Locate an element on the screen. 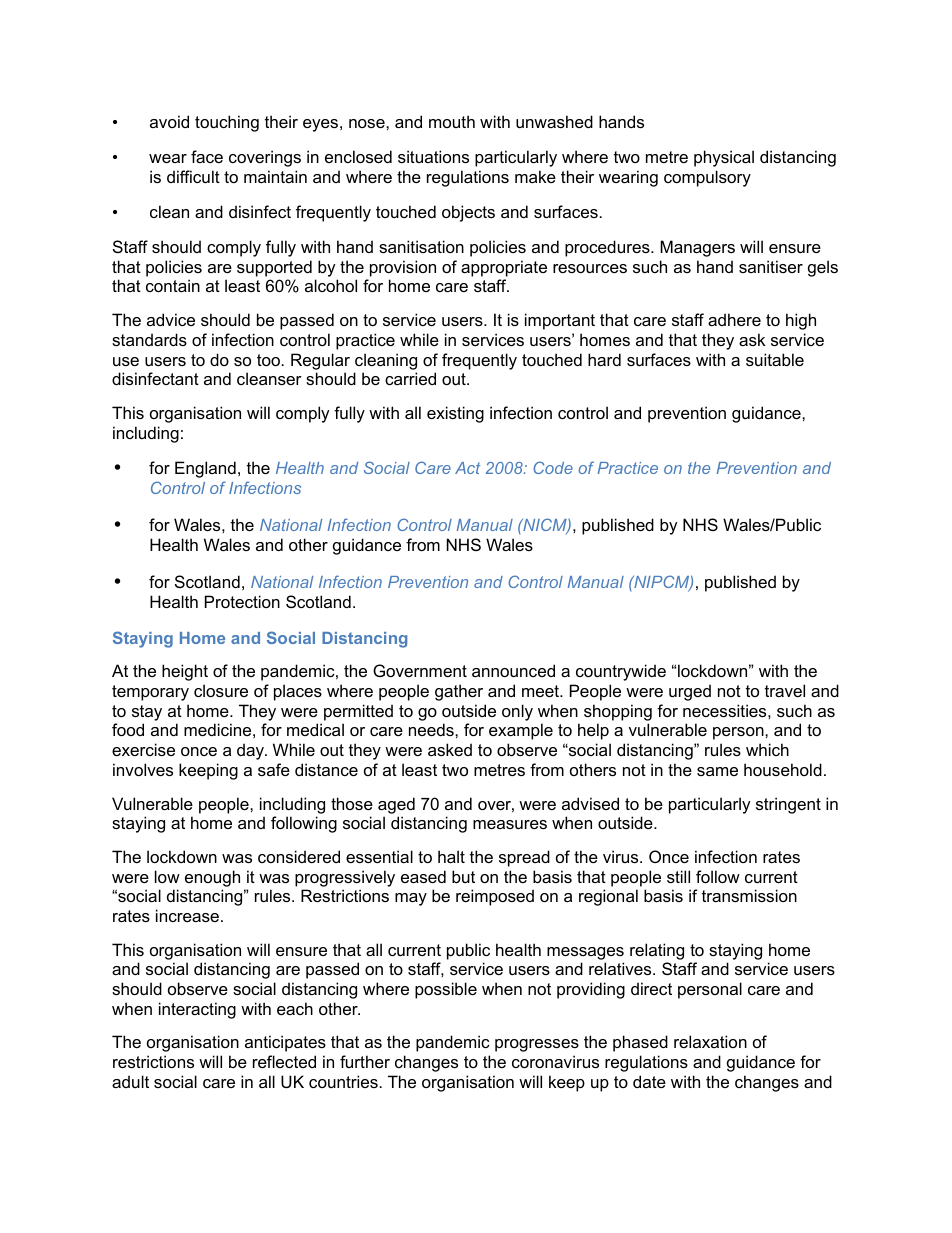 This screenshot has width=952, height=1233. progresses is located at coordinates (537, 1045).
